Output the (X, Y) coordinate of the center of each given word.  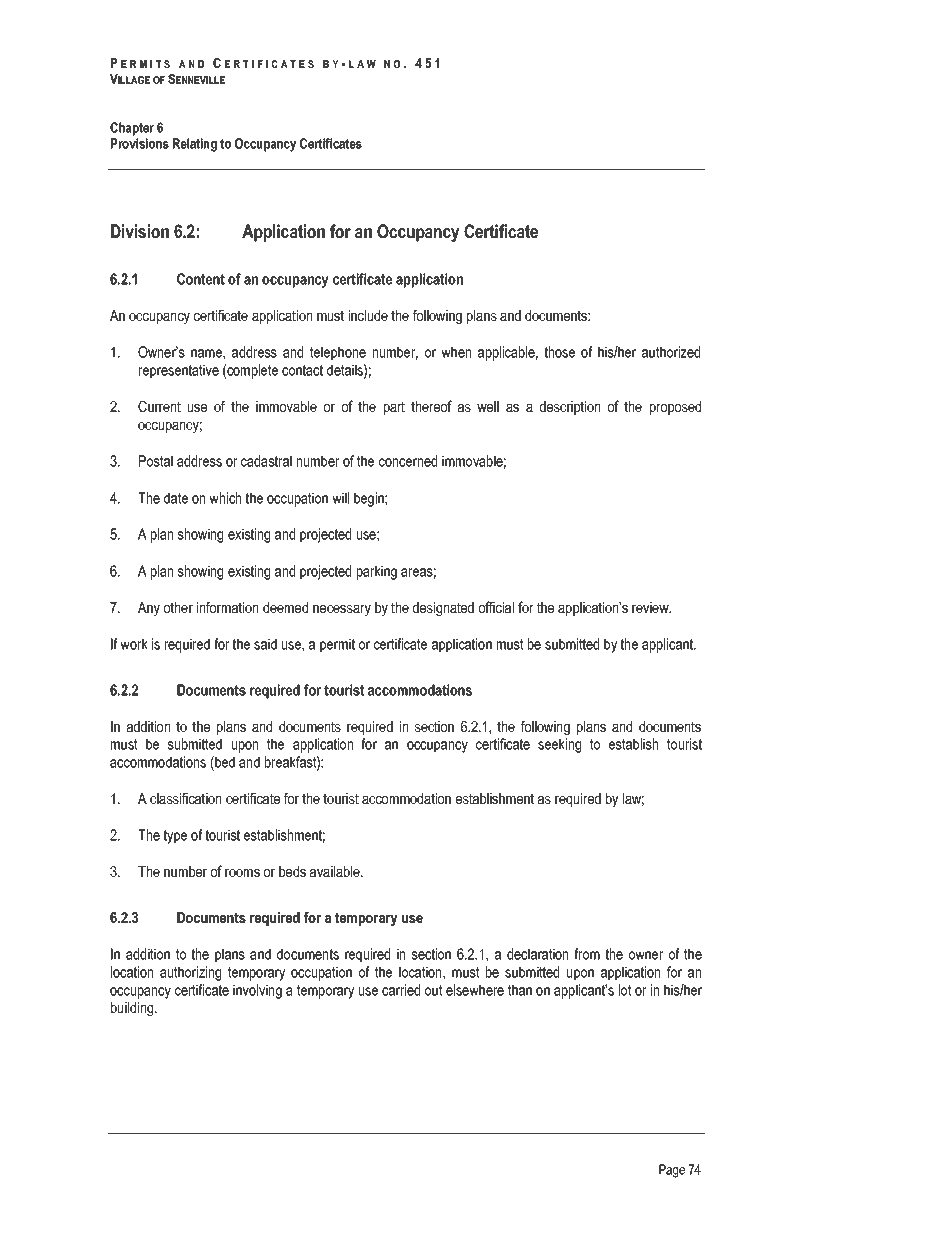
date (176, 498)
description (570, 408)
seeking (559, 745)
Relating (195, 145)
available (336, 871)
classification (185, 798)
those (559, 352)
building (133, 1009)
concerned (408, 461)
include (368, 315)
